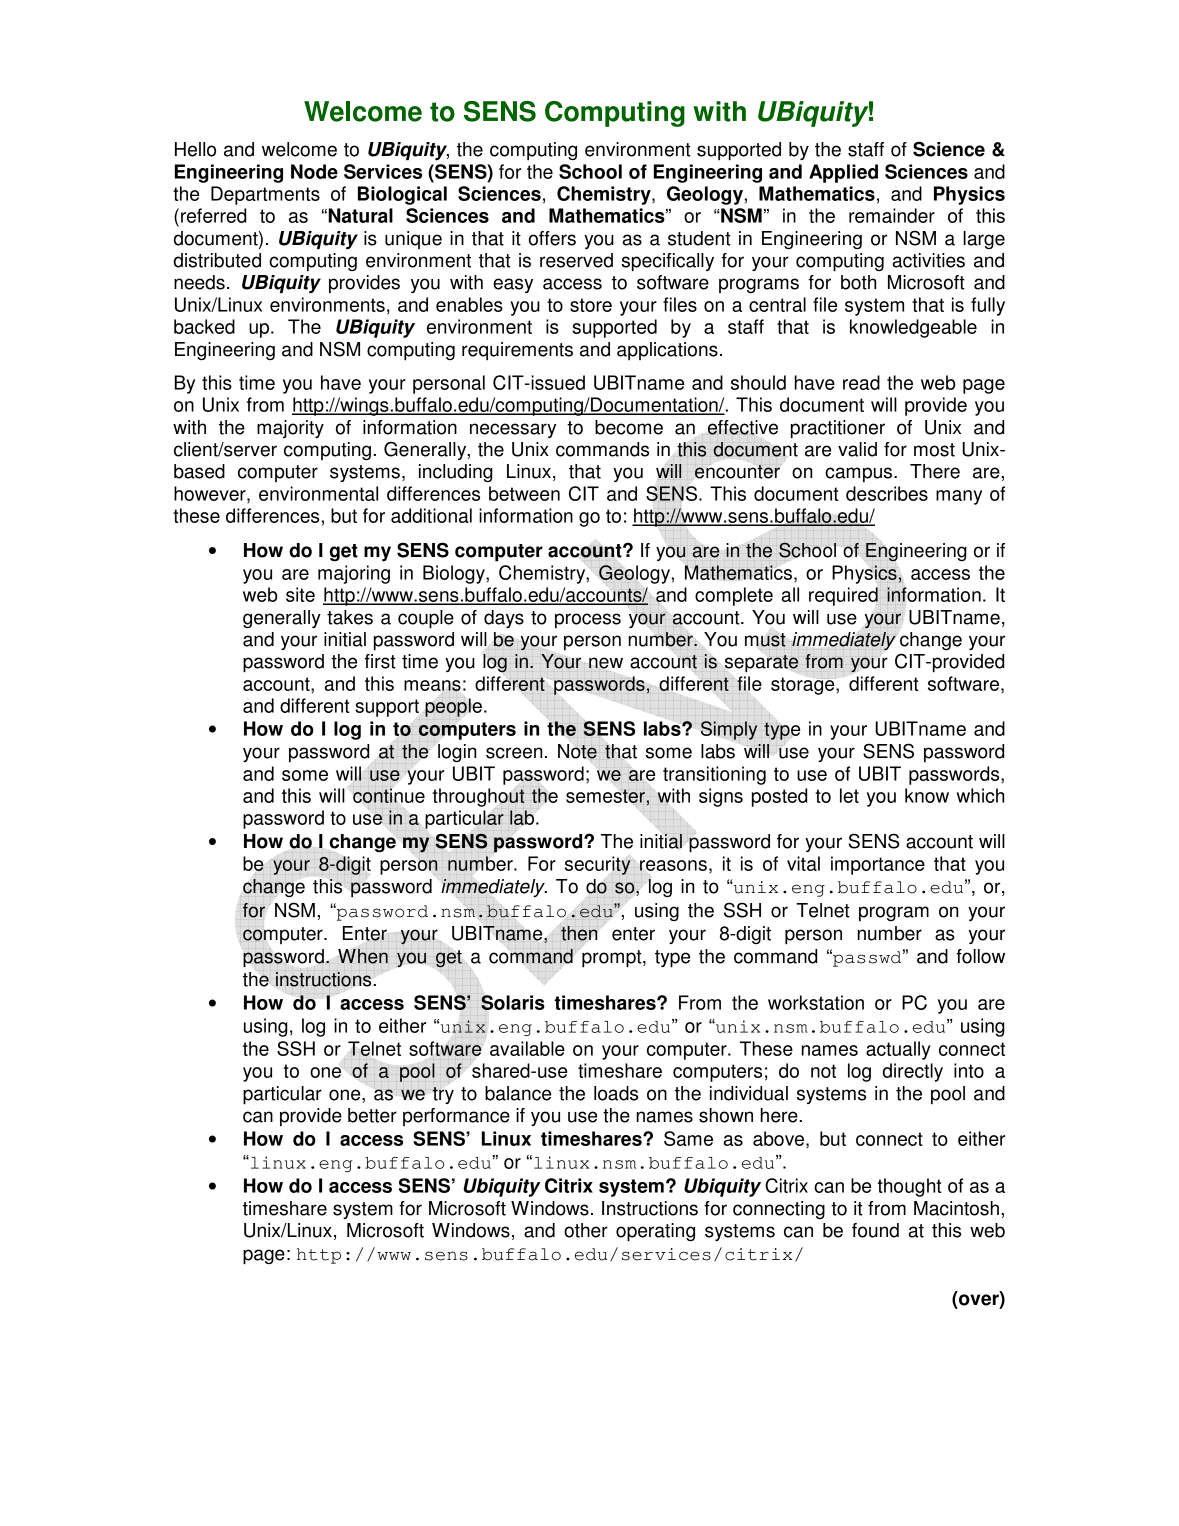  Describe the element at coordinates (892, 215) in the document. I see `remainder` at that location.
